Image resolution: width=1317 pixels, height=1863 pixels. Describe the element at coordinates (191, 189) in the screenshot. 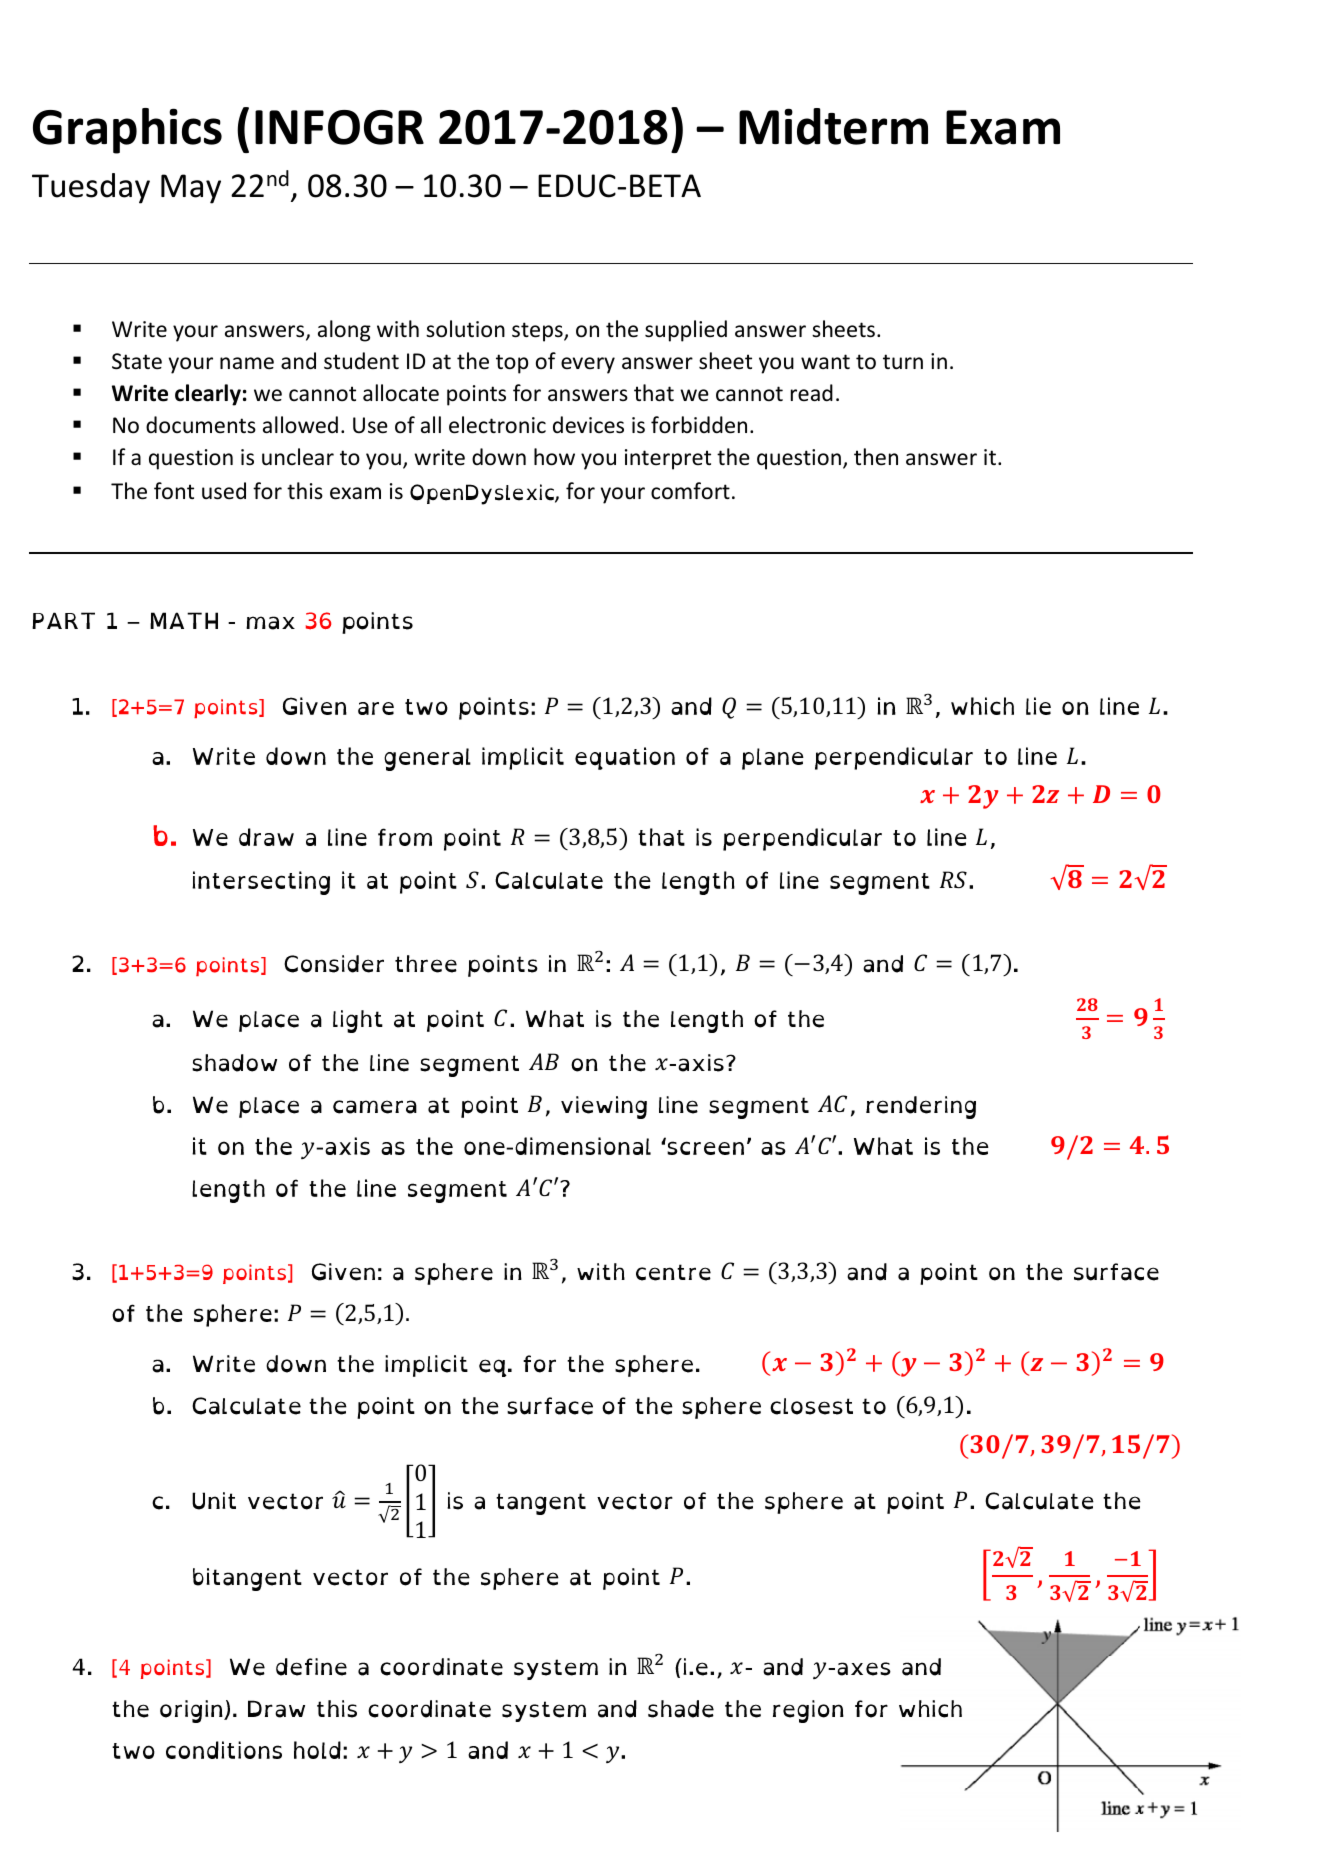

I see `May` at that location.
